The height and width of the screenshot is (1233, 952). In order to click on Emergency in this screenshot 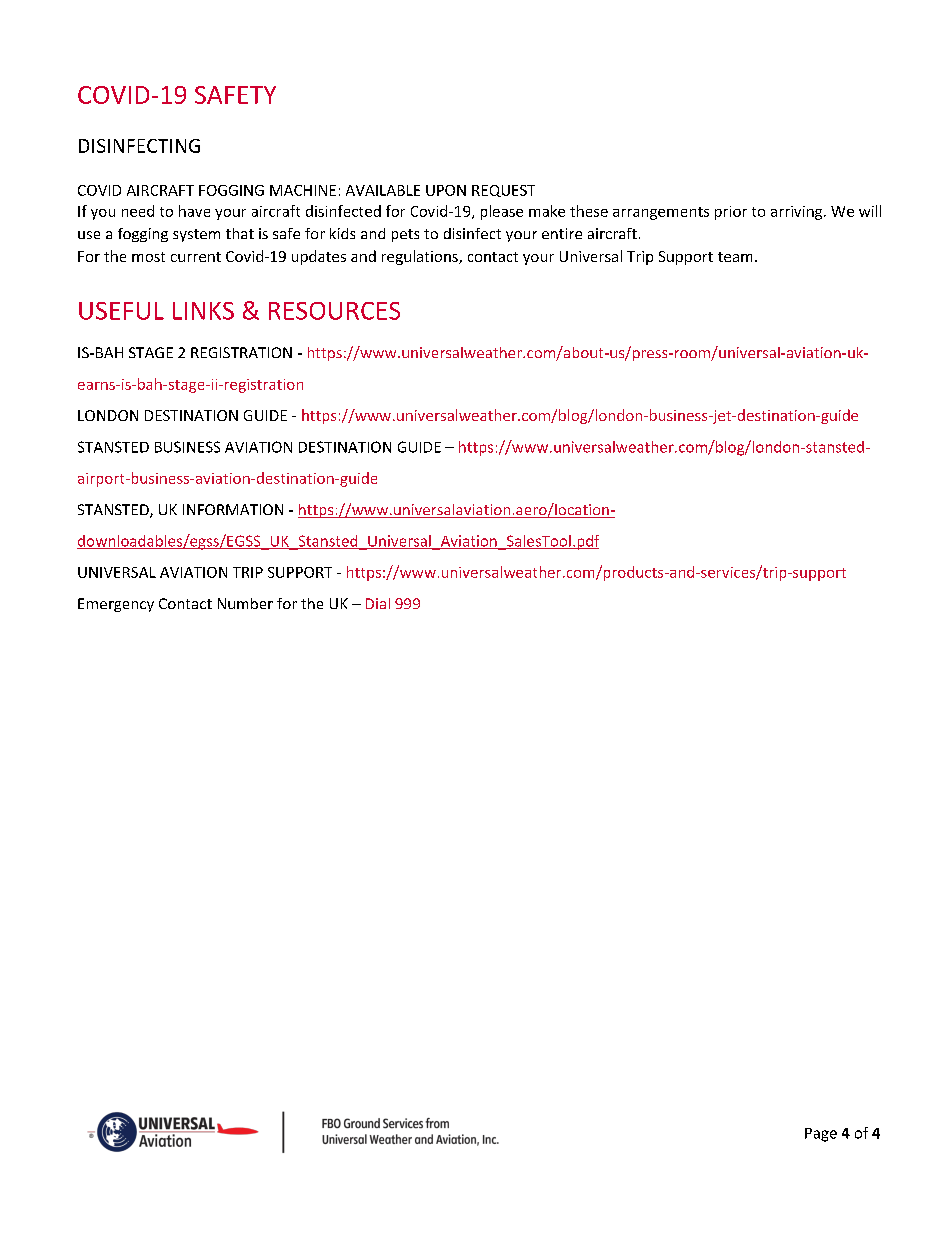, I will do `click(116, 605)`.
